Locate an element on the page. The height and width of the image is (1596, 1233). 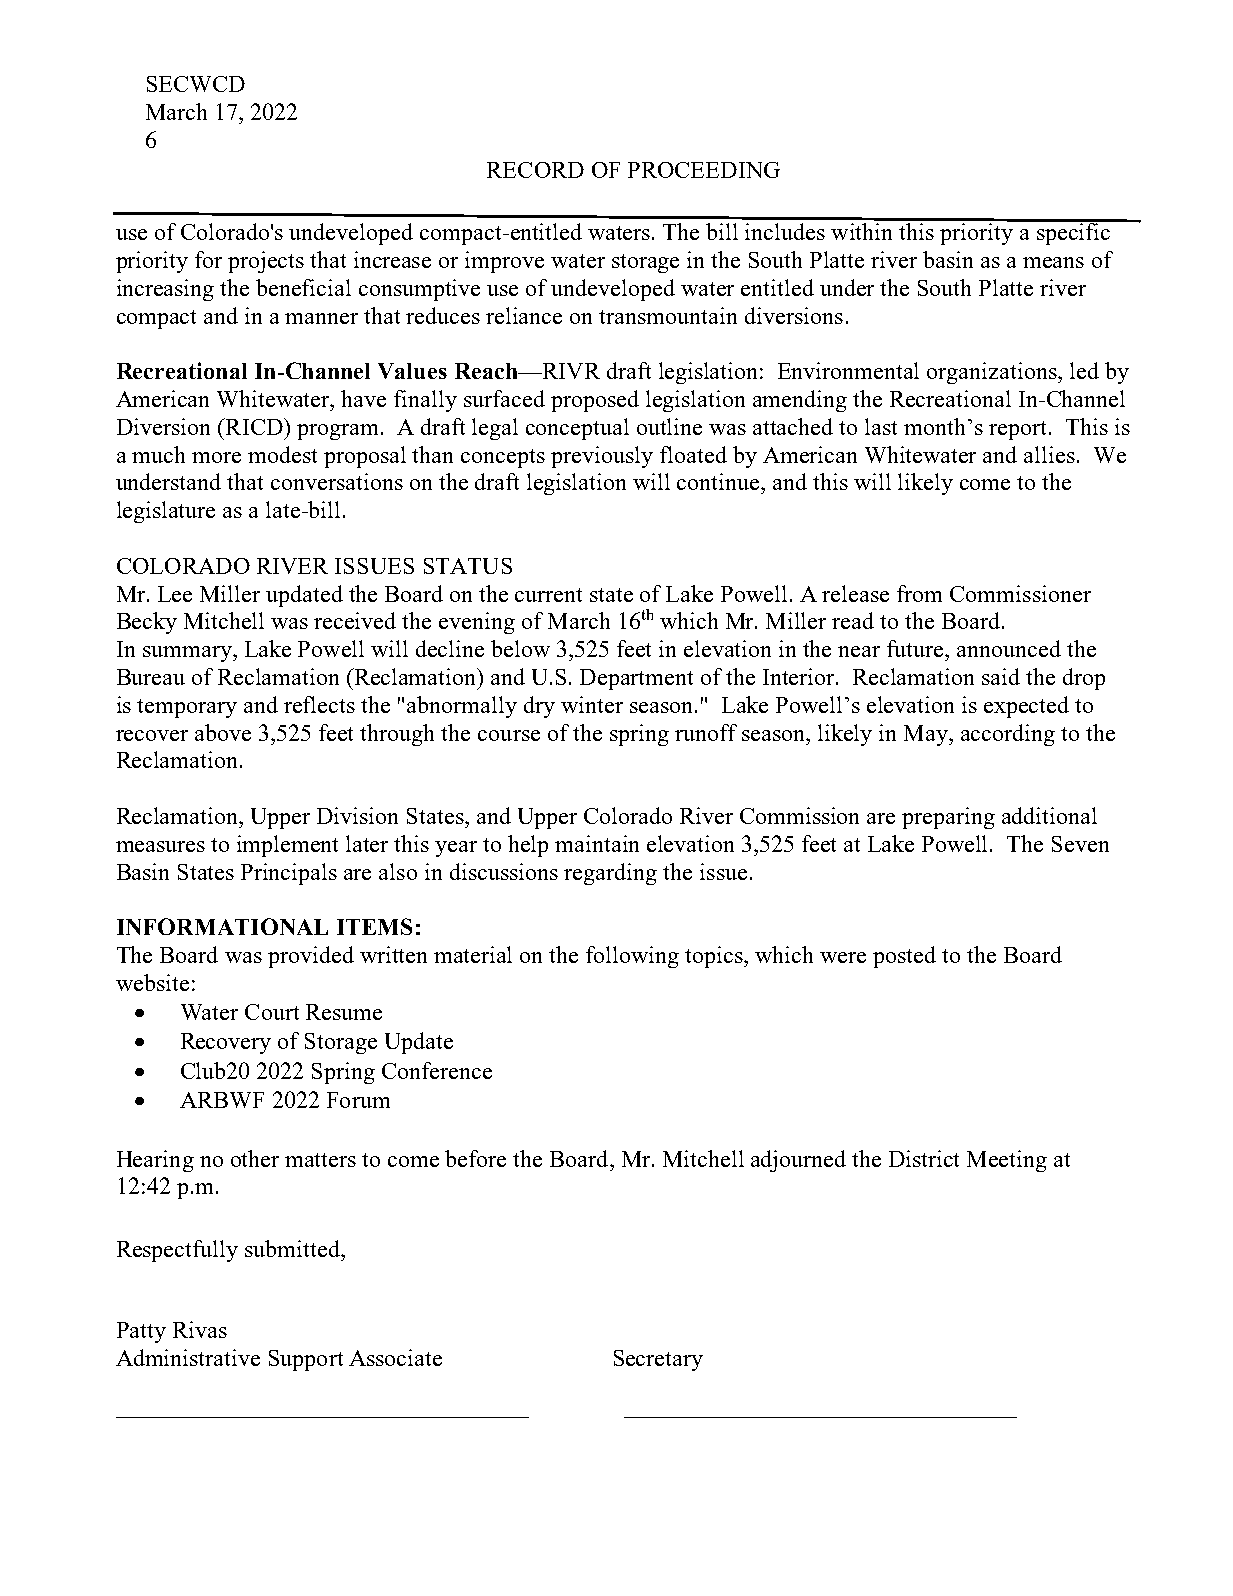
projects is located at coordinates (266, 262).
